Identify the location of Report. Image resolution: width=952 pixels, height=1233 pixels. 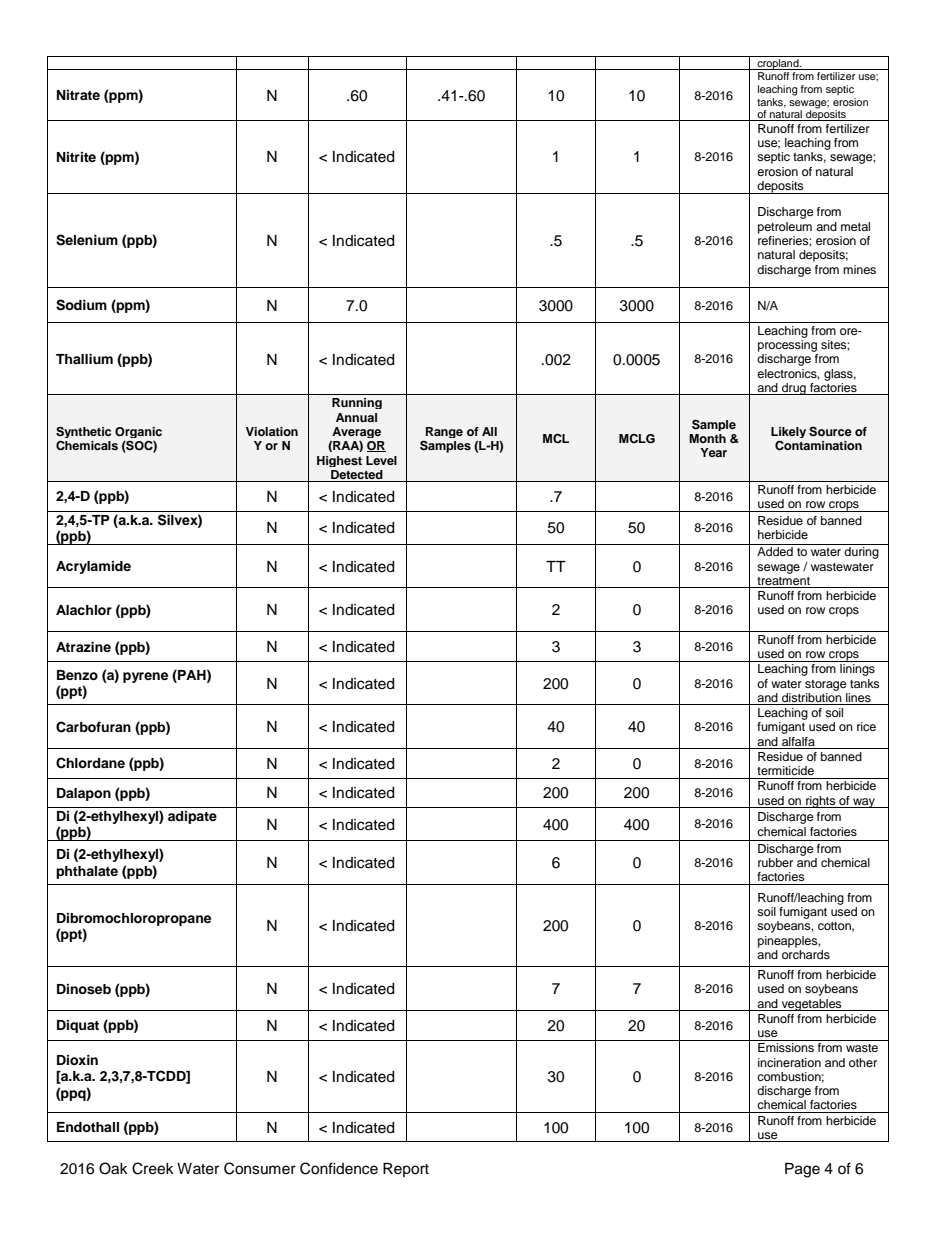
(406, 1170).
